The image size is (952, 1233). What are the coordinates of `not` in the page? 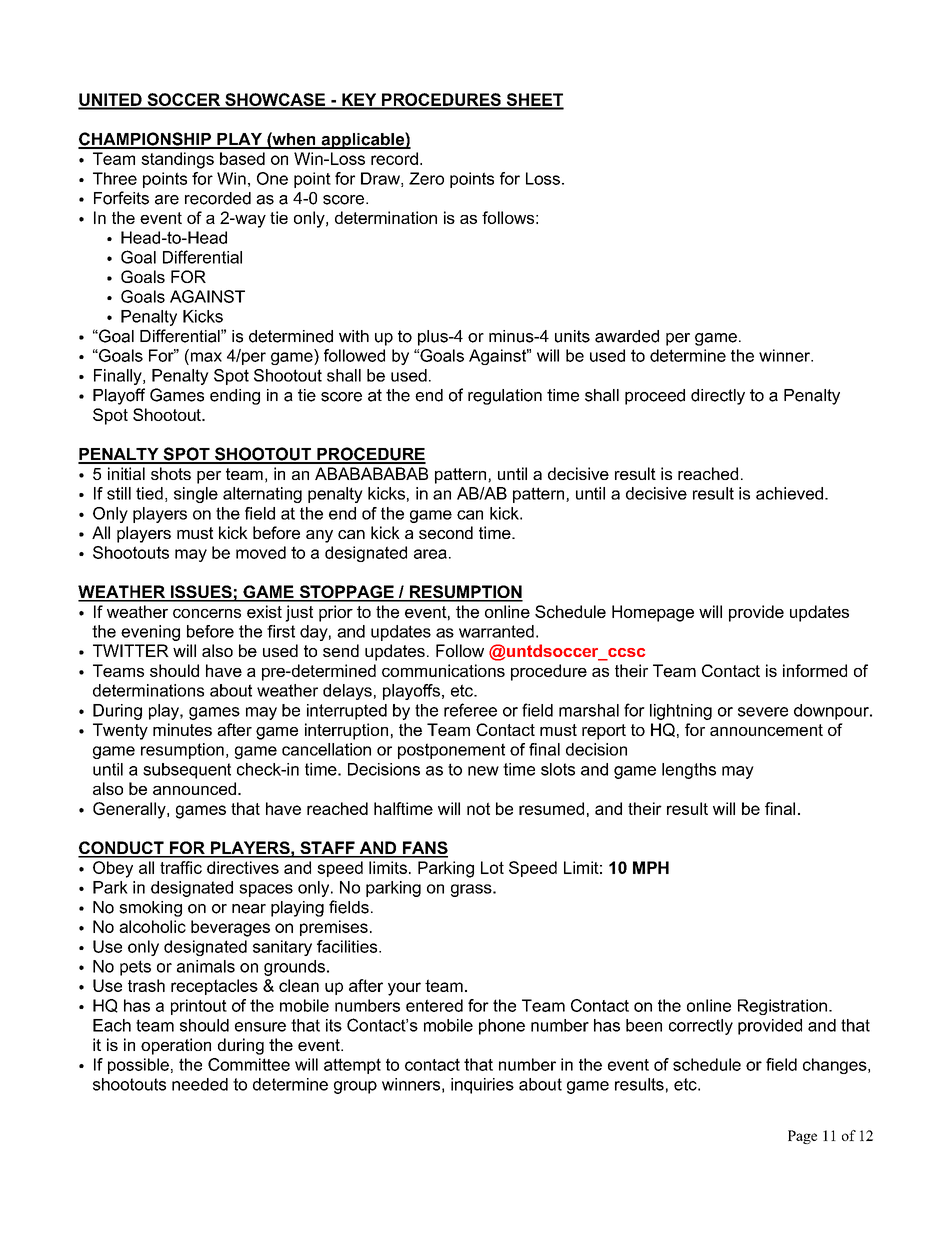 It's located at (478, 808).
